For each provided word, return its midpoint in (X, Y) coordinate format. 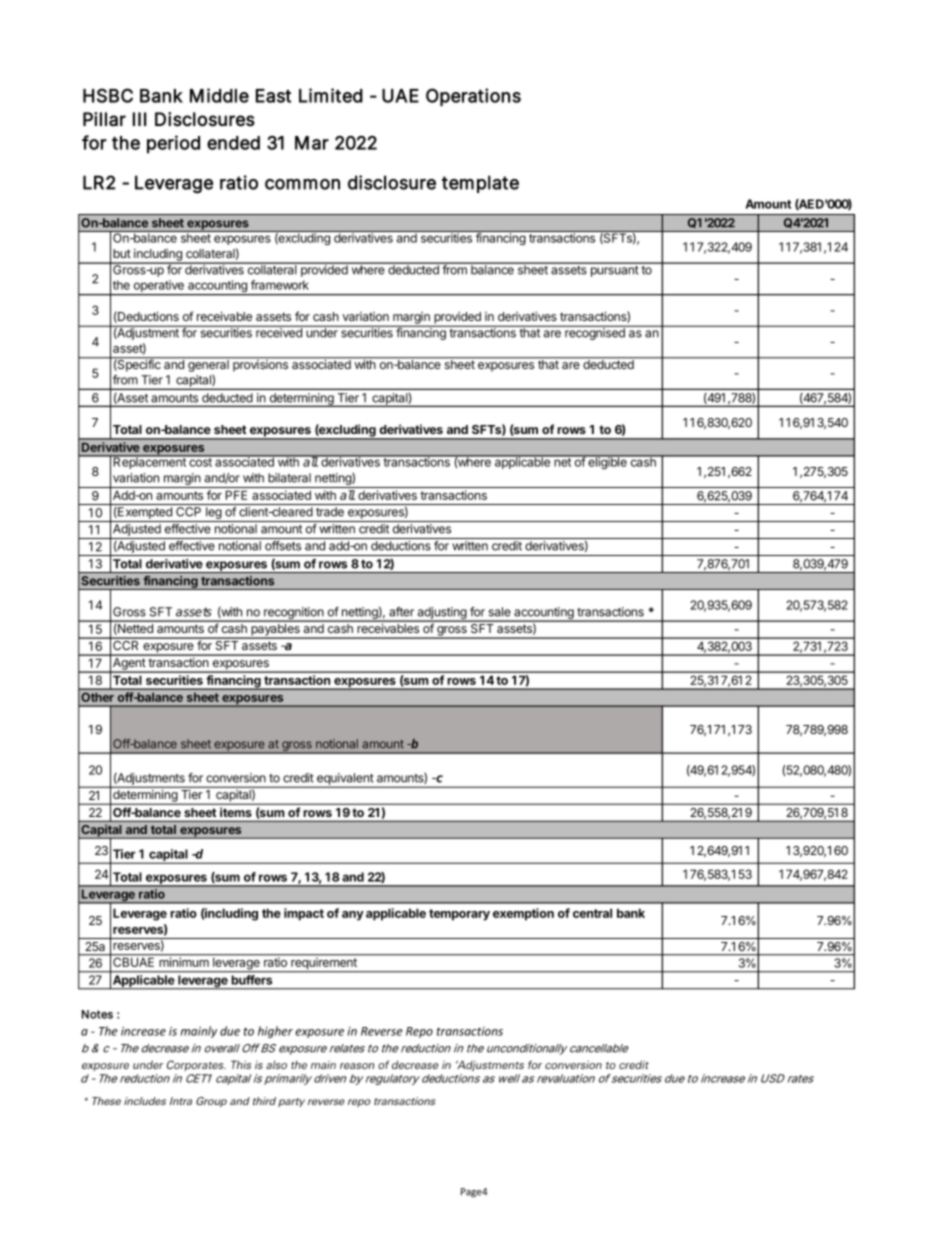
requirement (324, 965)
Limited (331, 95)
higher (275, 1032)
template (480, 184)
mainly (199, 1032)
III (139, 119)
